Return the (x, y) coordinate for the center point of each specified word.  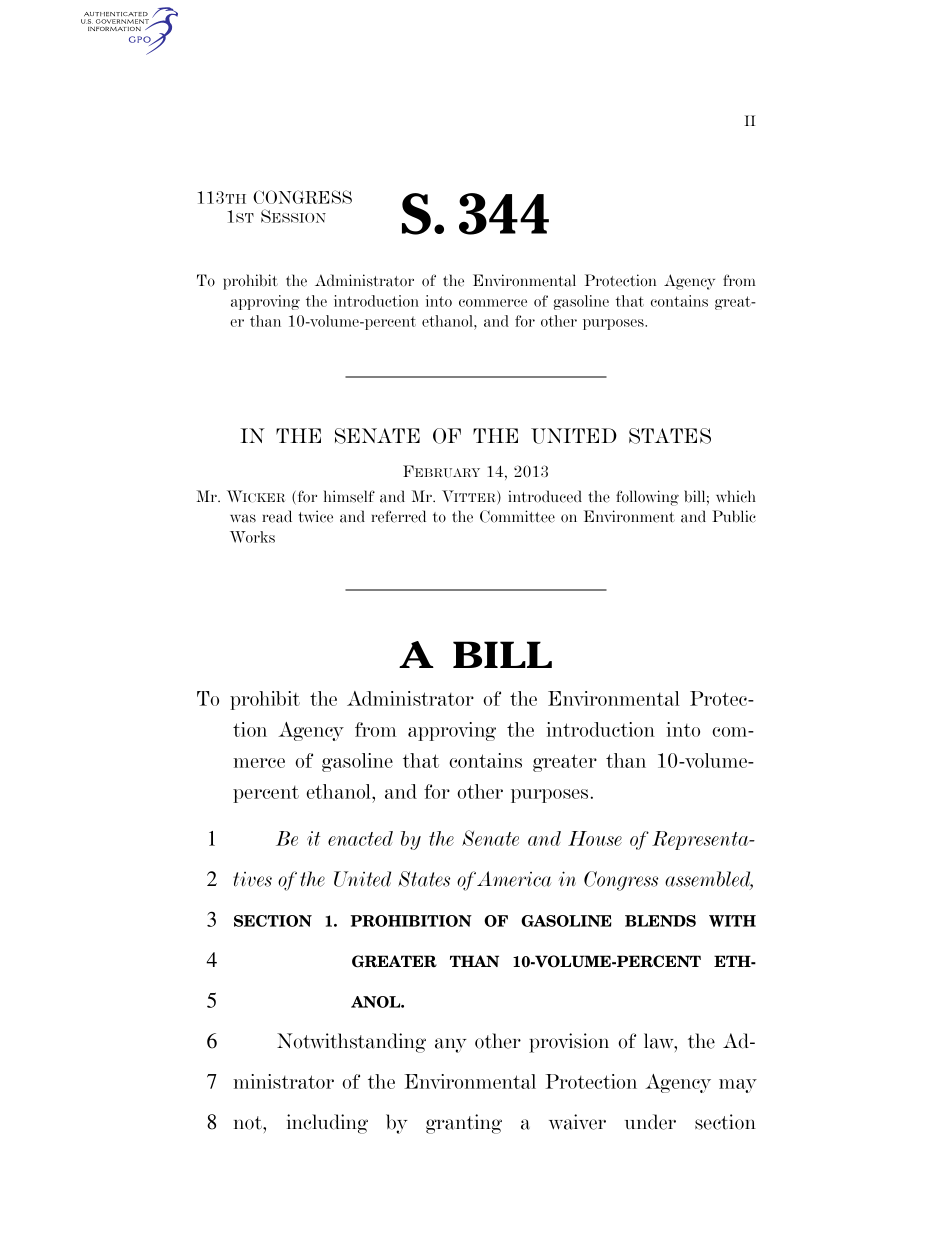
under (650, 1122)
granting (464, 1124)
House (595, 838)
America (514, 879)
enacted (360, 838)
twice (315, 516)
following (647, 498)
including (327, 1124)
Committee (517, 516)
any (451, 1045)
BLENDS (660, 921)
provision (569, 1043)
